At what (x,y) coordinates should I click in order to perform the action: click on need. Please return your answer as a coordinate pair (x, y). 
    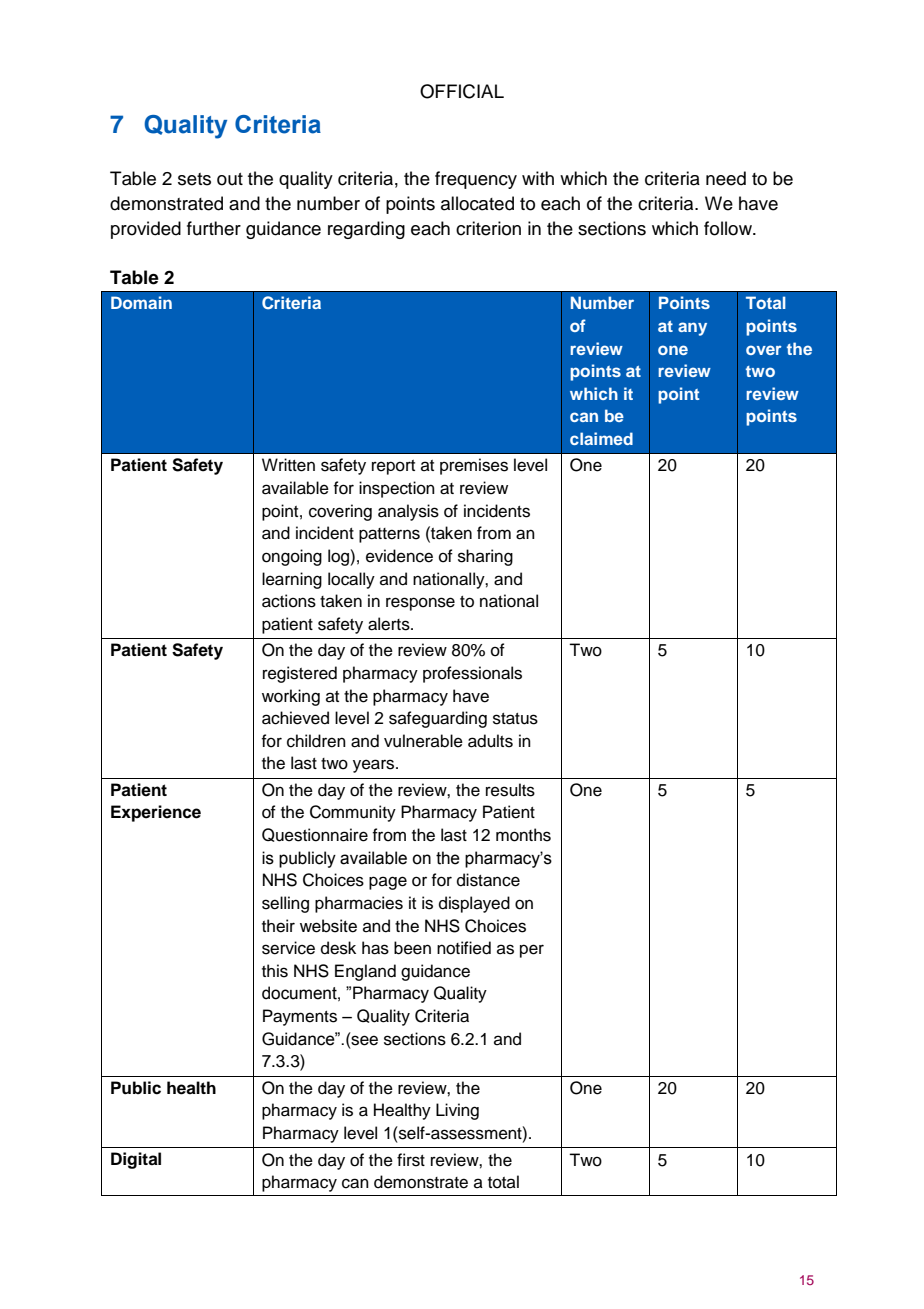
    Looking at the image, I should click on (726, 178).
